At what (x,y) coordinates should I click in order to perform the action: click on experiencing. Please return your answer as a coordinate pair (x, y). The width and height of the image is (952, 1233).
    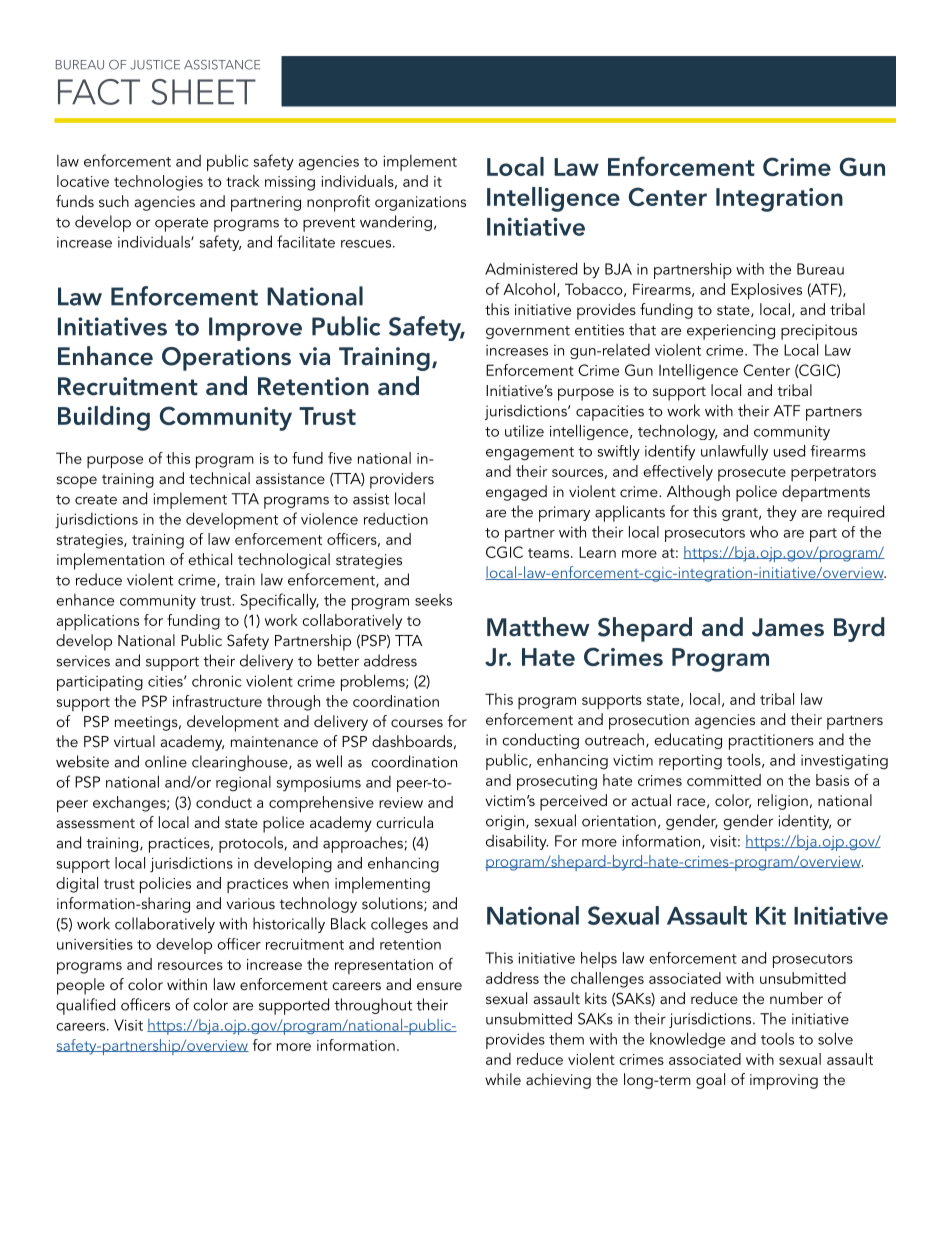
    Looking at the image, I should click on (731, 332).
